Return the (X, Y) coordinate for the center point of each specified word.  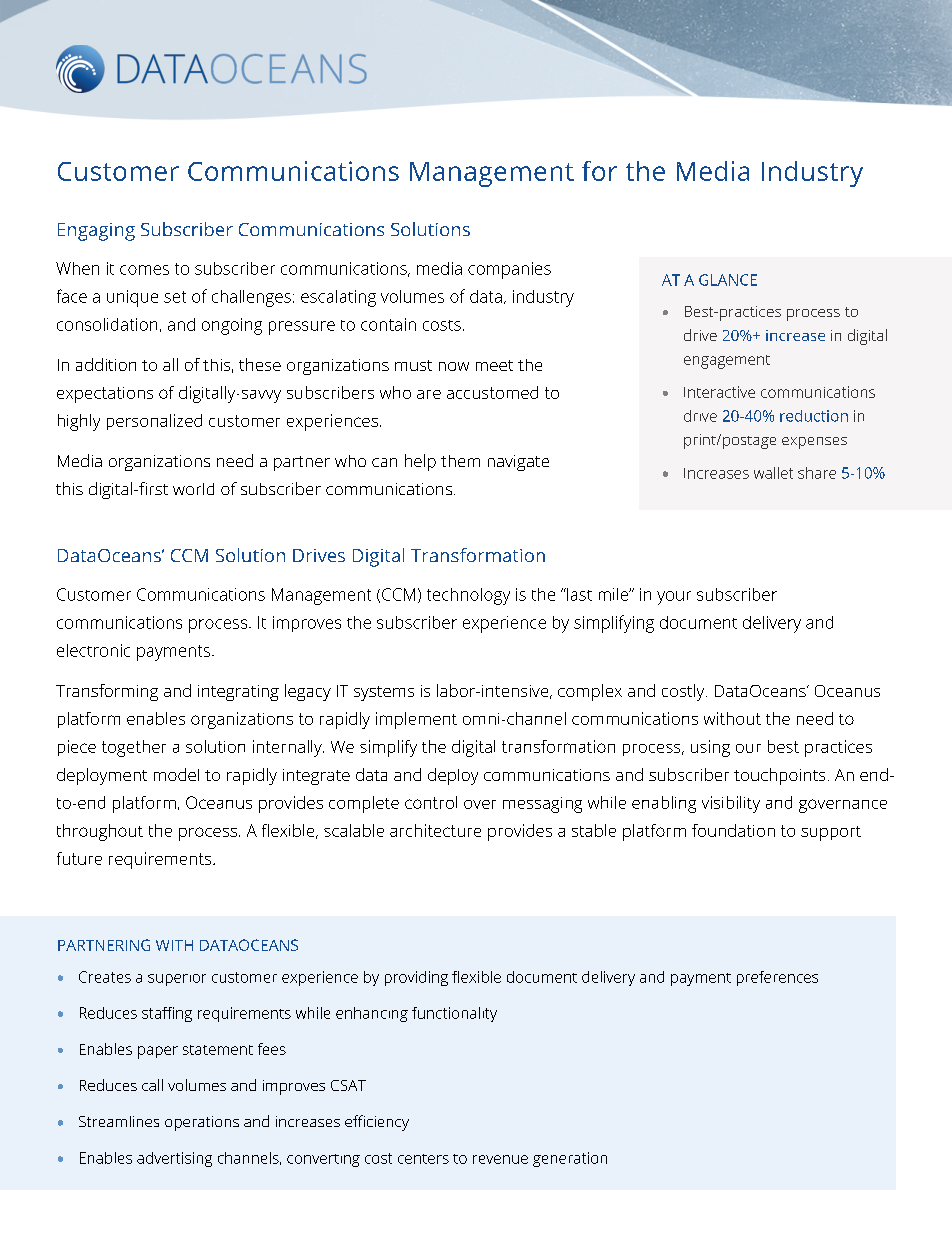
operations (202, 1123)
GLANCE (728, 280)
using (710, 748)
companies (509, 270)
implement (416, 720)
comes (144, 270)
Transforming (107, 692)
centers (423, 1159)
